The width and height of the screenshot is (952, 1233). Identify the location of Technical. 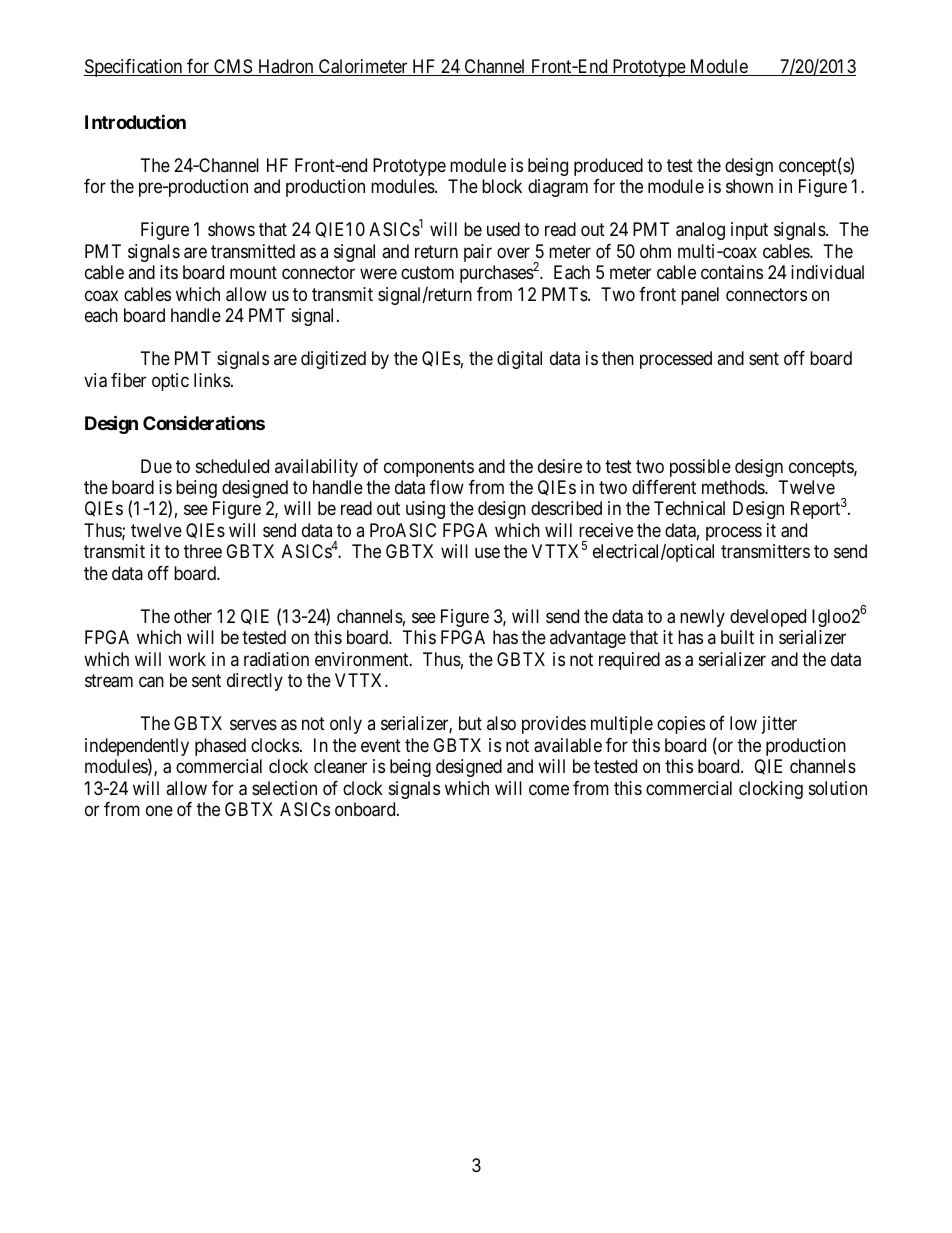
(689, 508).
